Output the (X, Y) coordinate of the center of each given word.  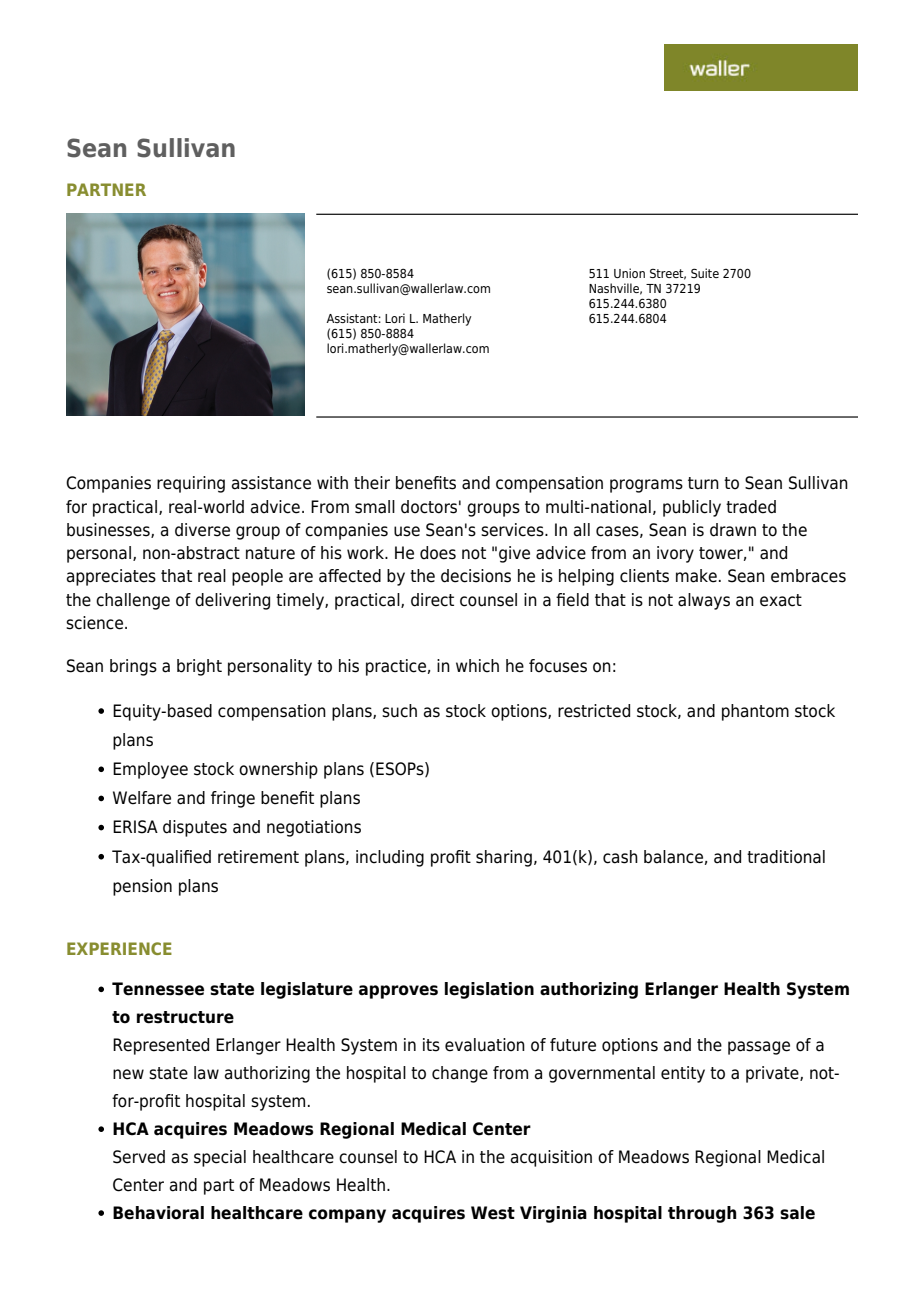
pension (142, 887)
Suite (705, 273)
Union (629, 273)
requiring (191, 484)
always (704, 601)
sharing (504, 858)
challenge (133, 601)
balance (673, 857)
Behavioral (158, 1213)
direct (432, 600)
